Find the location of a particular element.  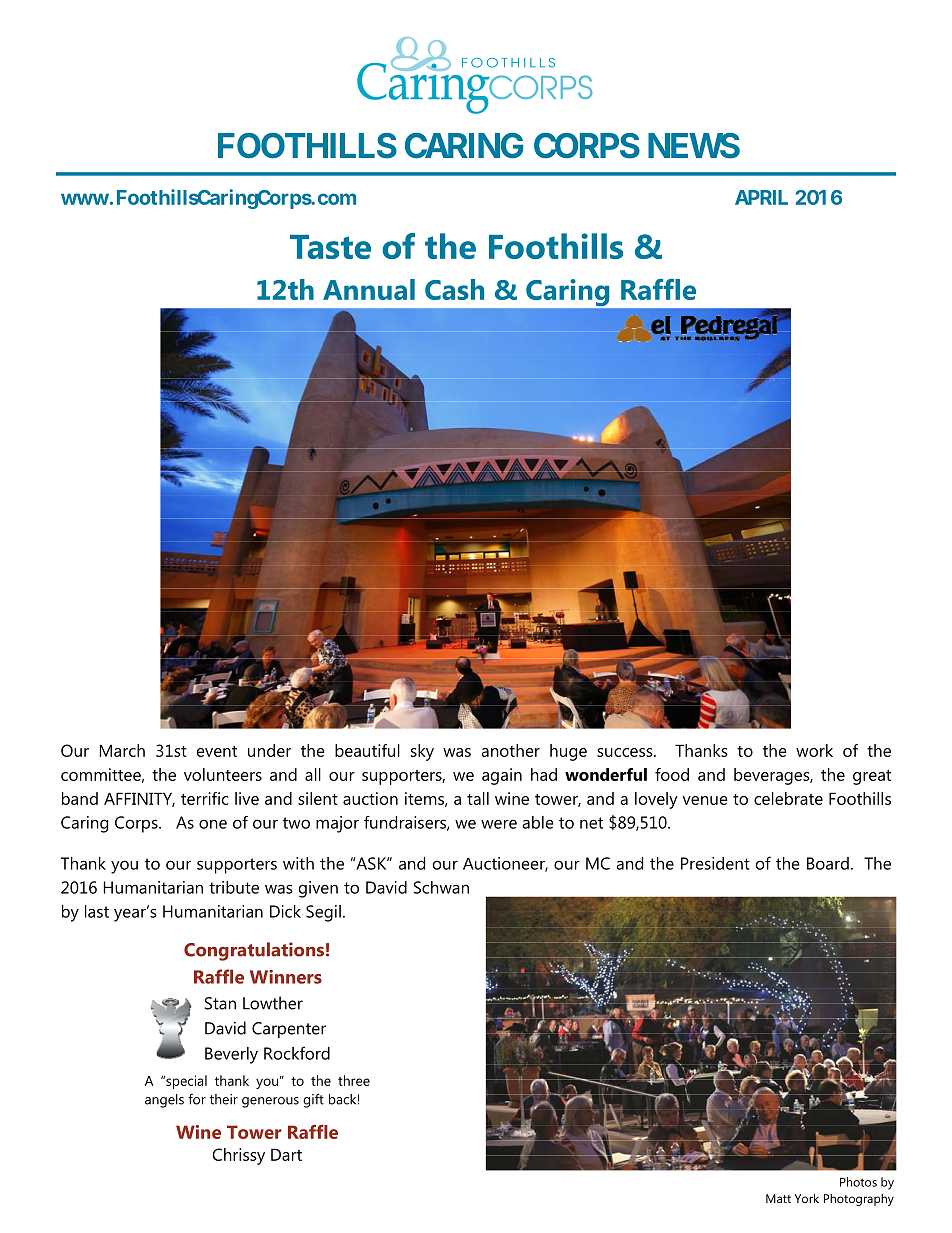

Board is located at coordinates (828, 863).
